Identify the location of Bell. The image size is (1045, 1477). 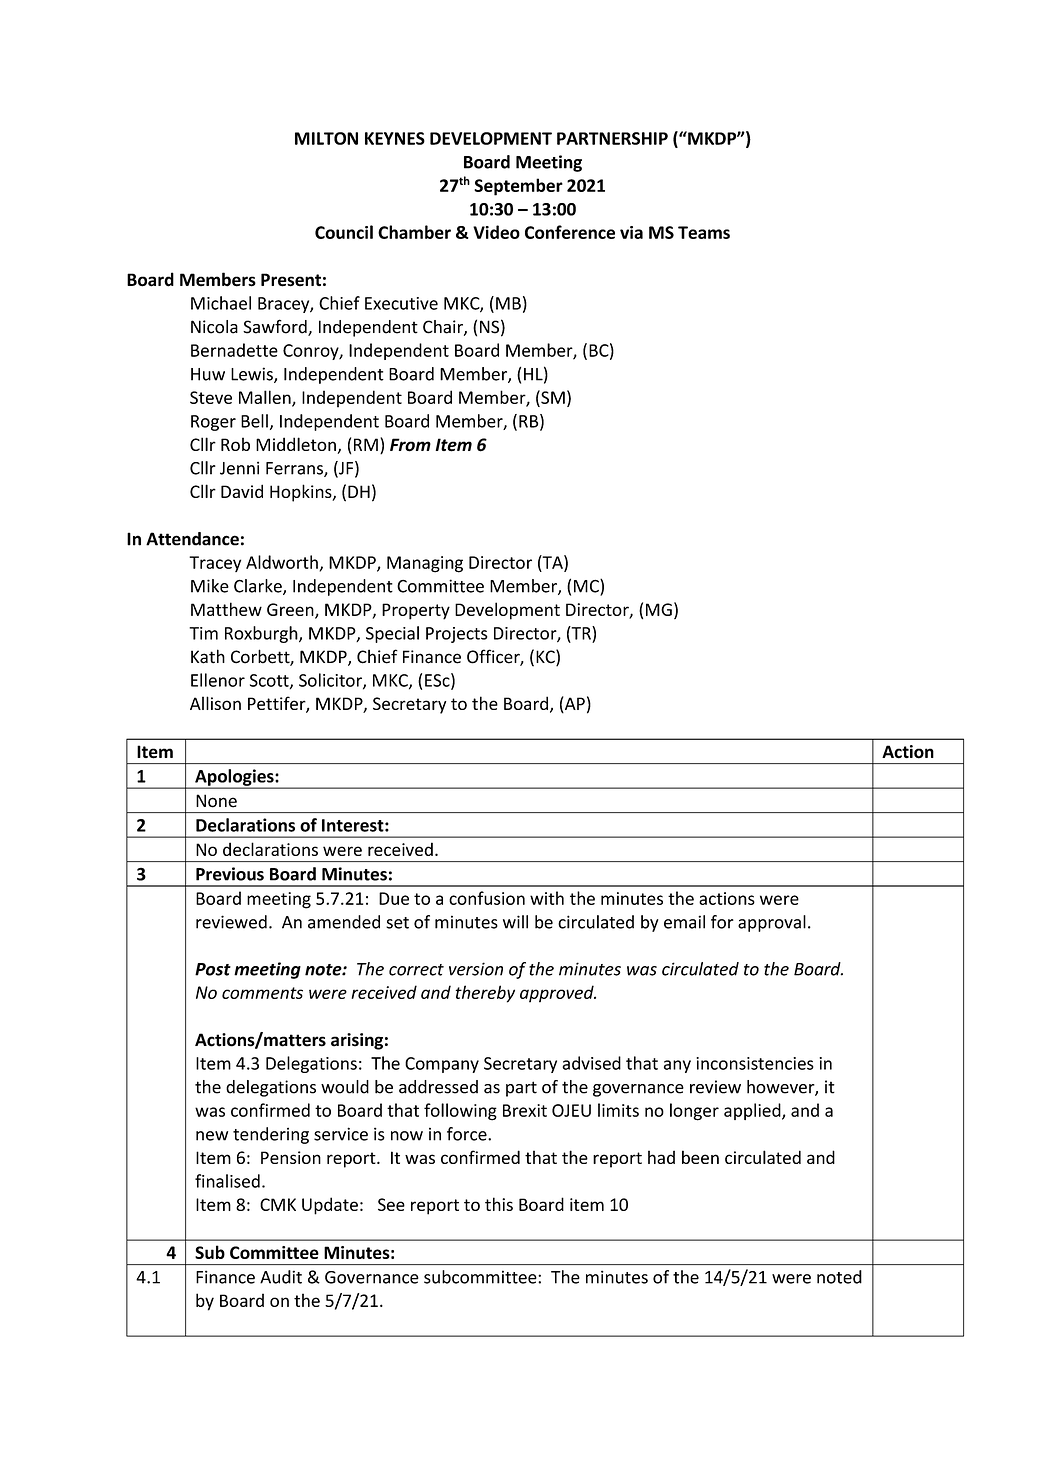
(254, 421).
